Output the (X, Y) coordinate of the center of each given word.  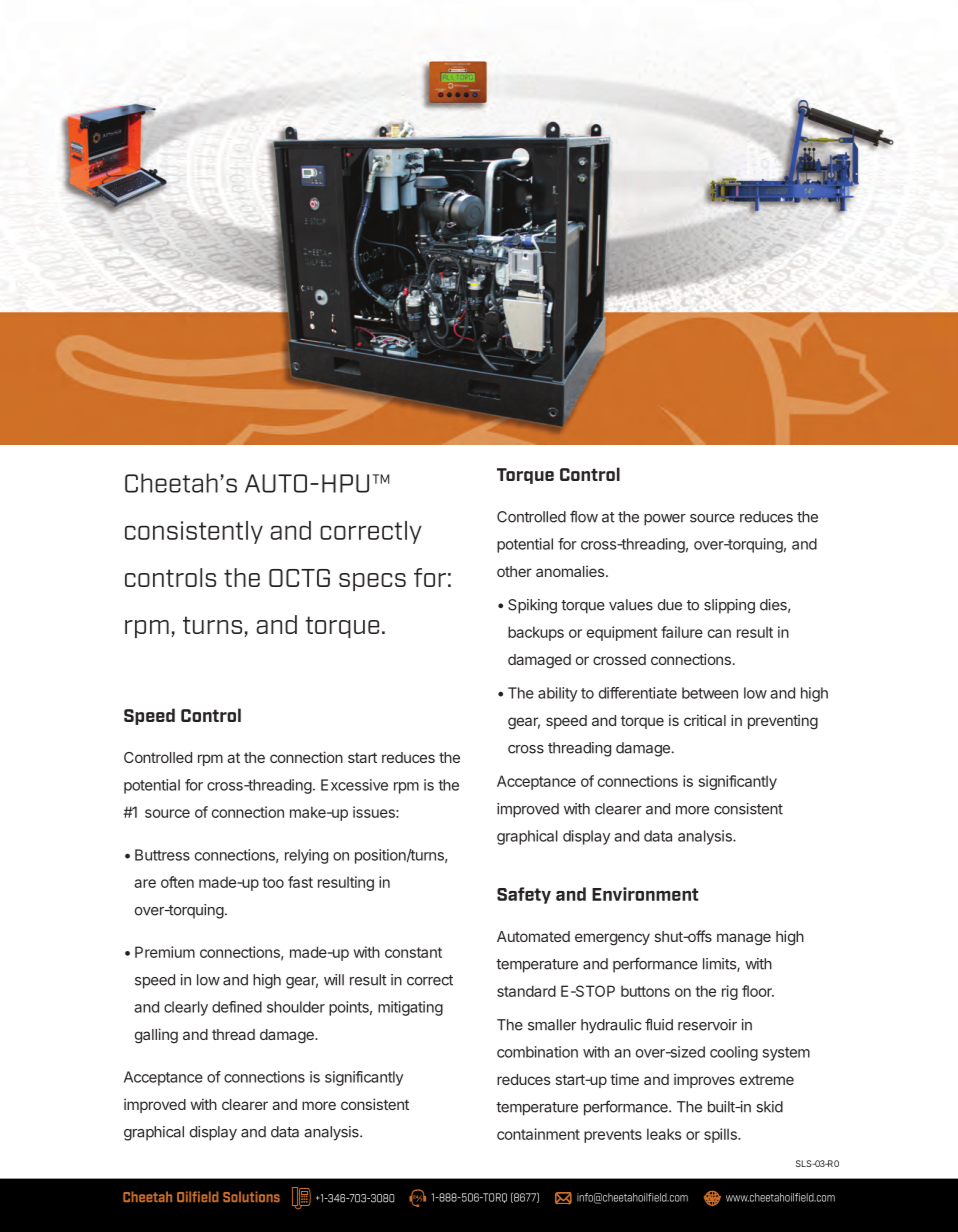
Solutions (251, 1196)
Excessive (354, 785)
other (514, 571)
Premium (165, 952)
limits (720, 965)
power (665, 520)
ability (557, 694)
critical (705, 720)
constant (413, 952)
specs (372, 582)
